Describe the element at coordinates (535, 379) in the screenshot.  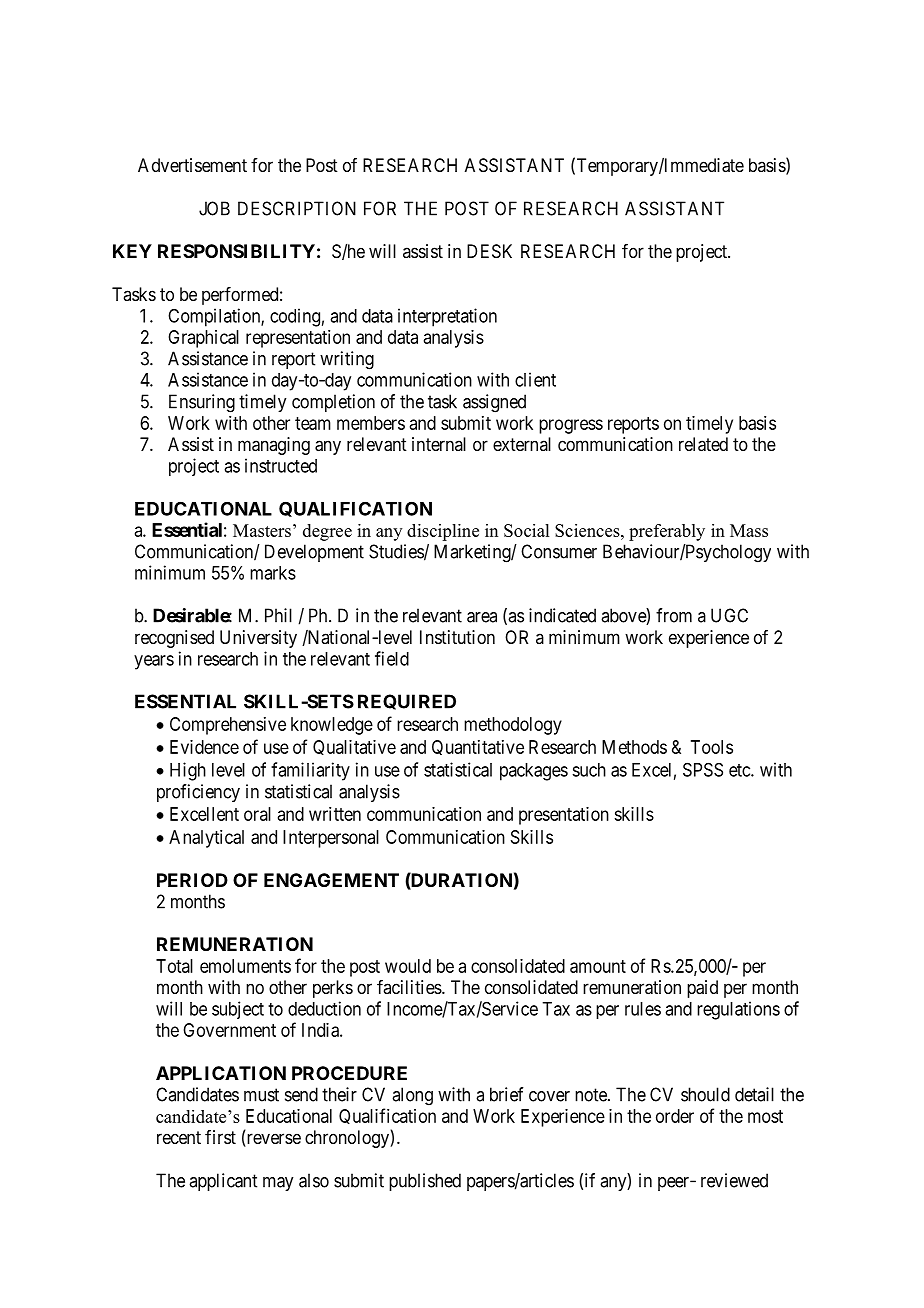
I see `client` at that location.
